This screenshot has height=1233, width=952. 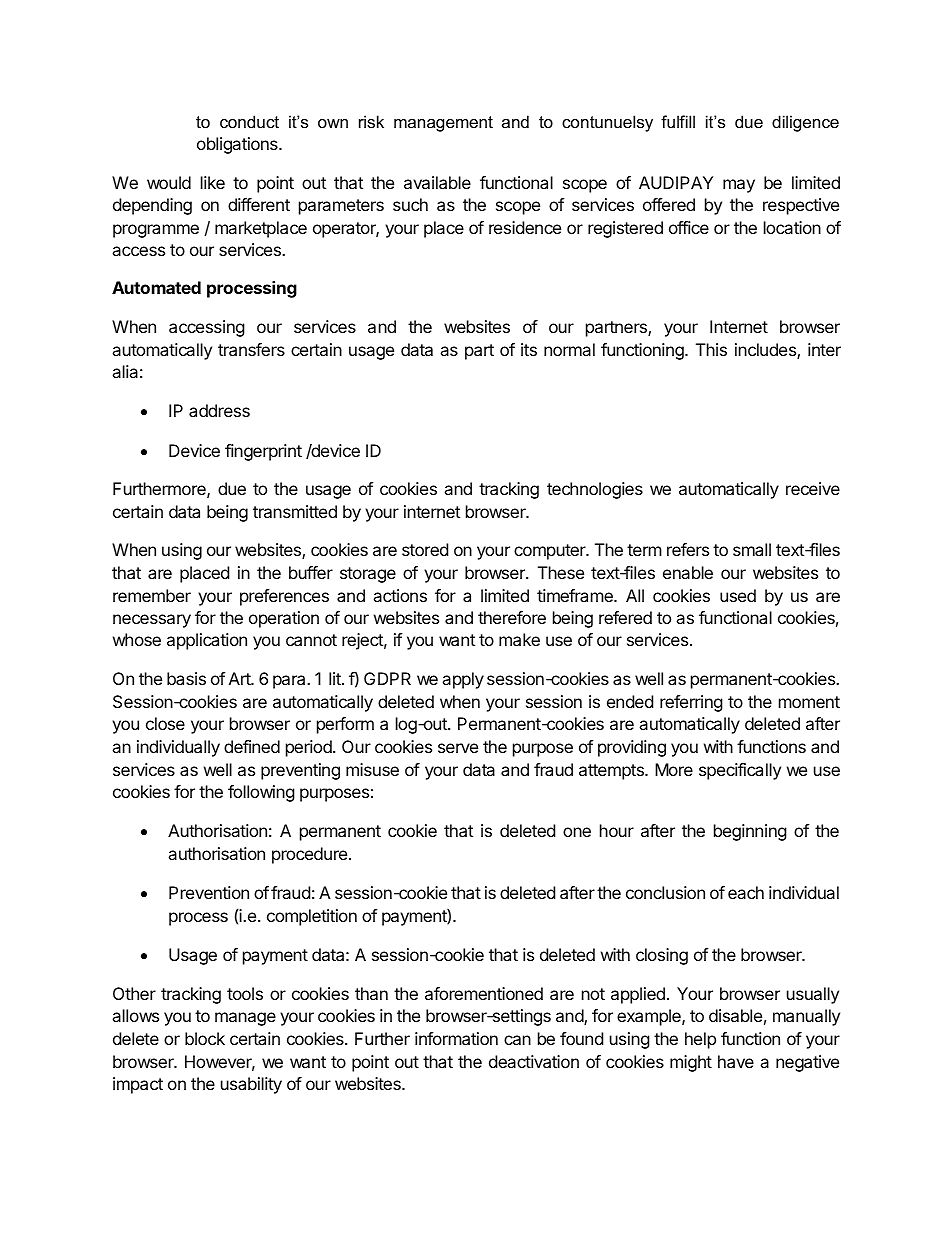 What do you see at coordinates (205, 1038) in the screenshot?
I see `block` at bounding box center [205, 1038].
